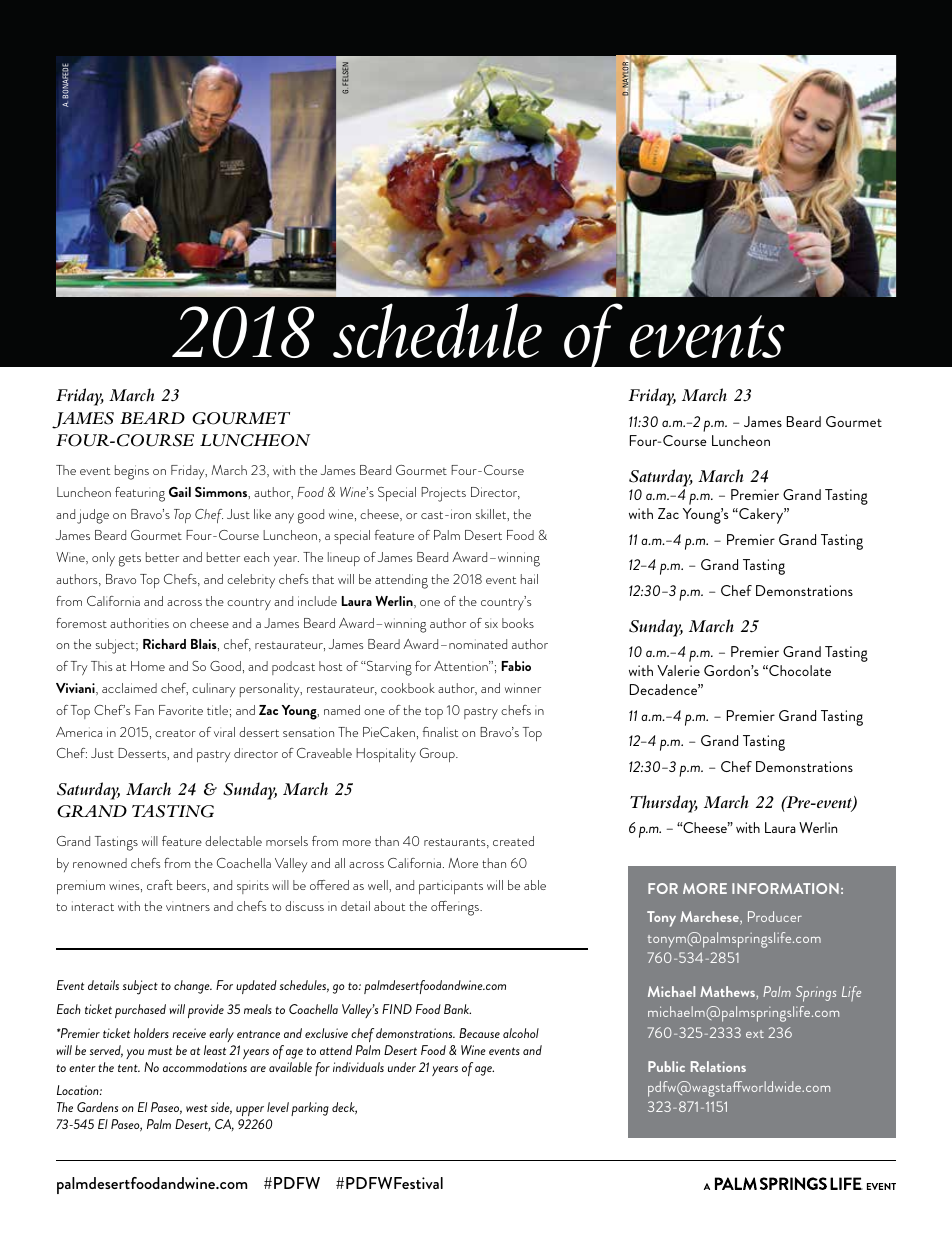 The width and height of the page is (952, 1233). I want to click on west, so click(197, 1108).
